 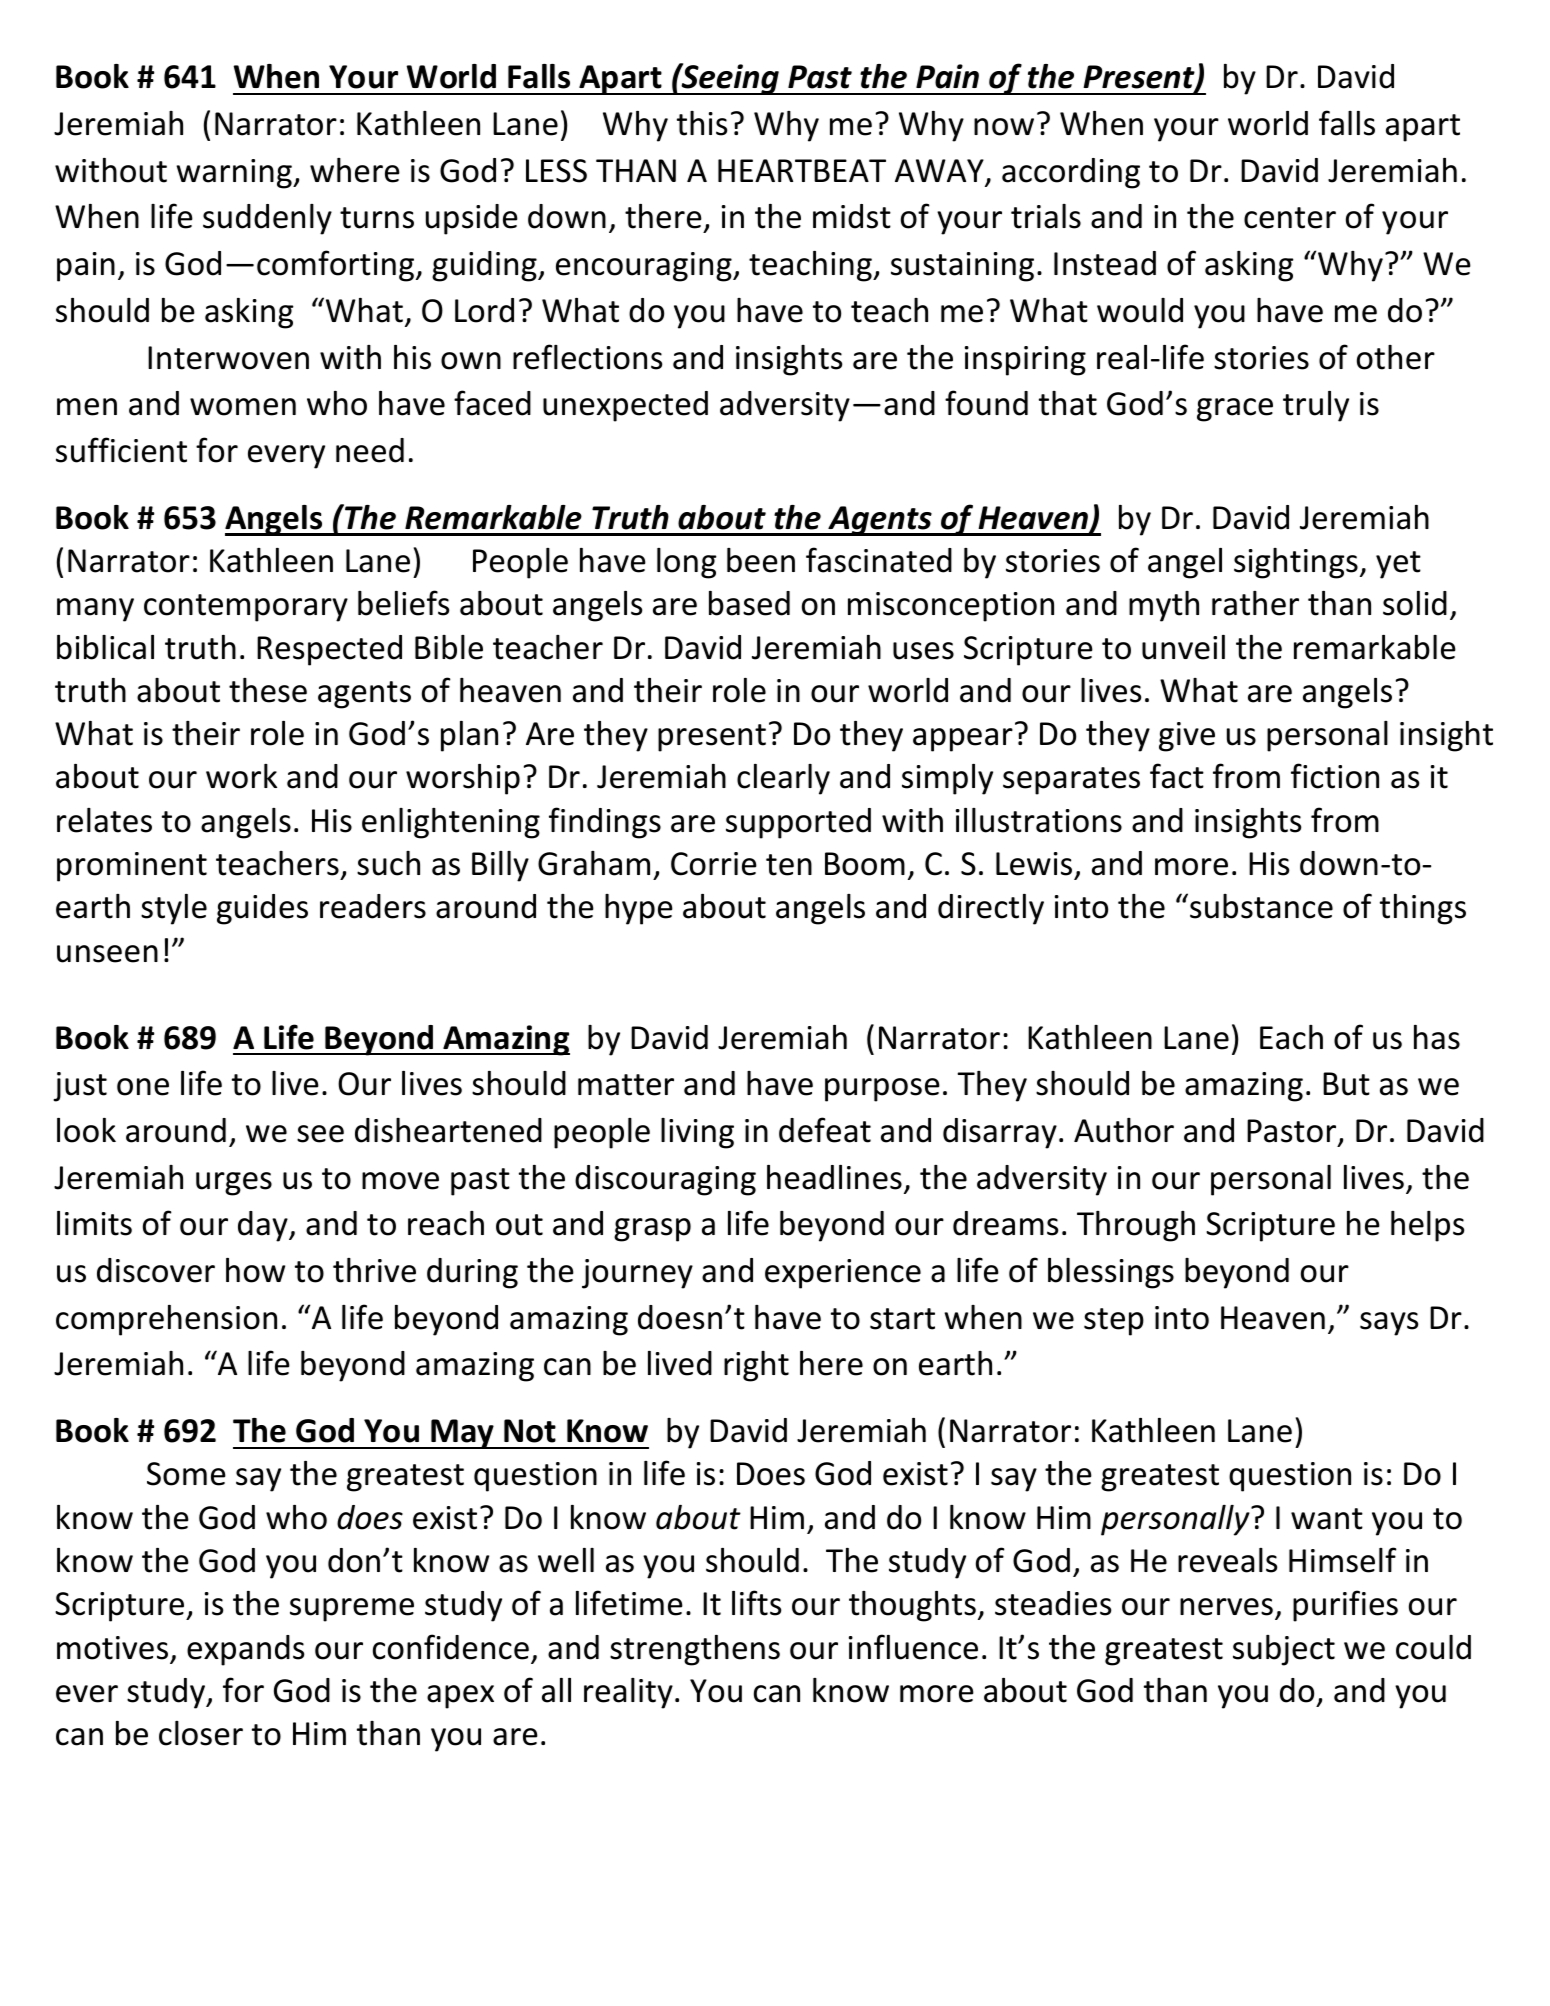 What do you see at coordinates (234, 1184) in the page?
I see `urges` at bounding box center [234, 1184].
